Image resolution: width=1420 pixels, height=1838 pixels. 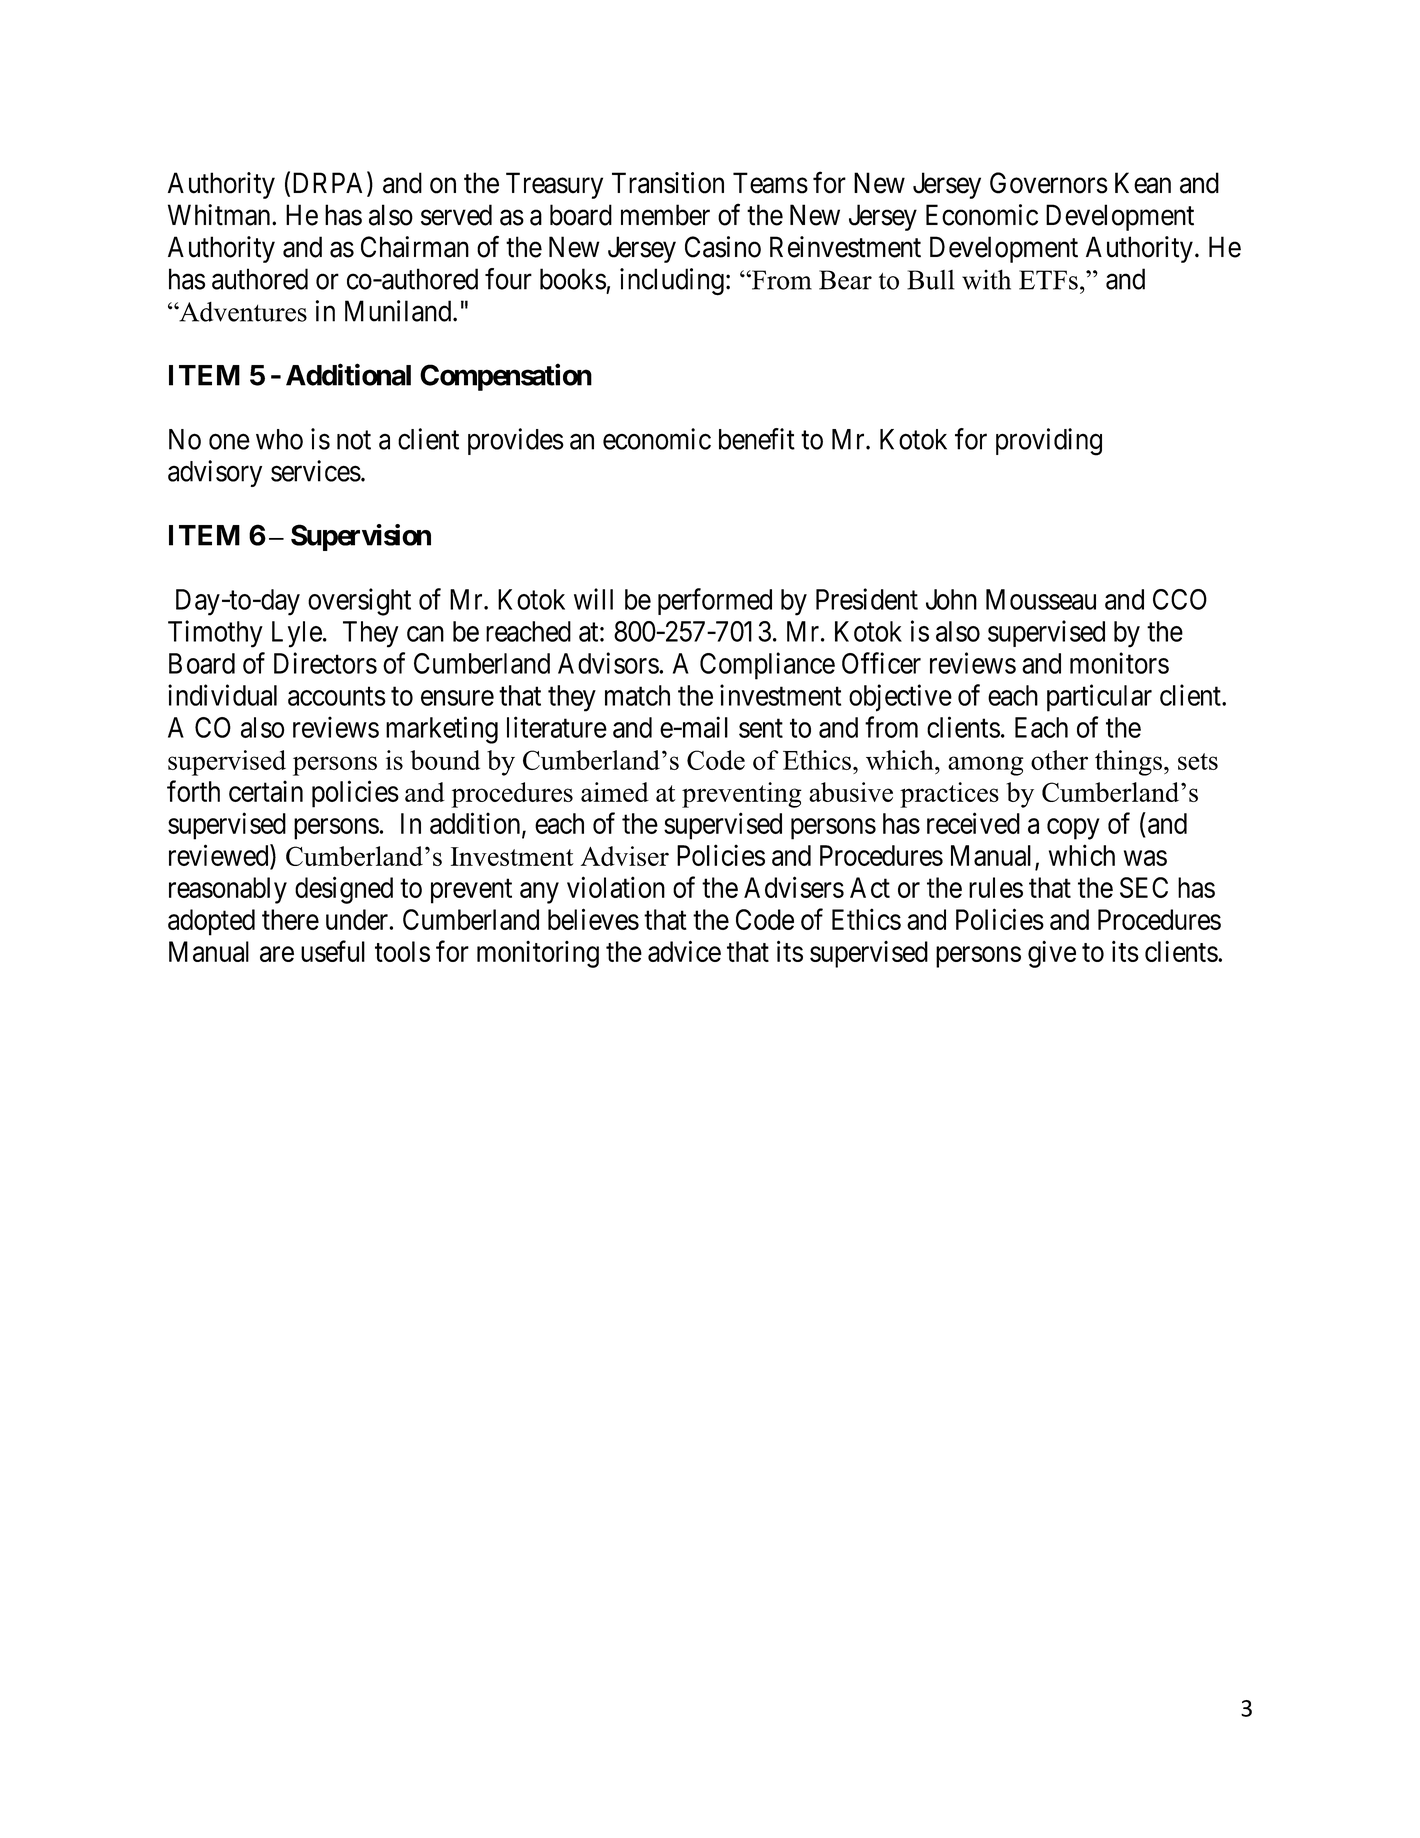 What do you see at coordinates (684, 951) in the image?
I see `advice` at bounding box center [684, 951].
